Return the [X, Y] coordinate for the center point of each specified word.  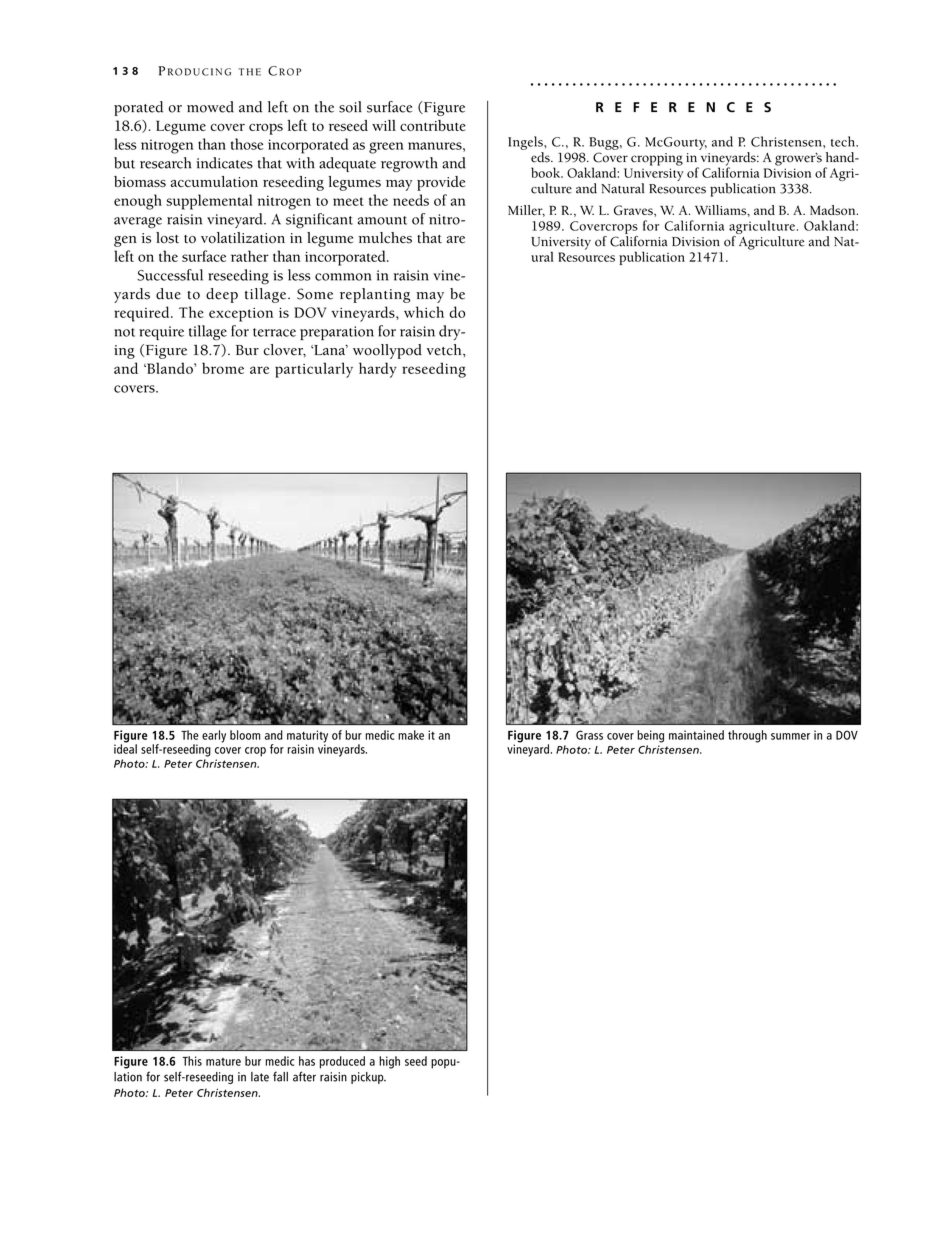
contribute [433, 125]
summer [790, 736]
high [389, 1062]
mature [223, 1062]
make [411, 735]
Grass [589, 735]
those [247, 144]
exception [241, 315]
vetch [445, 350]
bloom [245, 735]
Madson [834, 210]
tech [844, 141]
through [747, 736]
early [214, 736]
